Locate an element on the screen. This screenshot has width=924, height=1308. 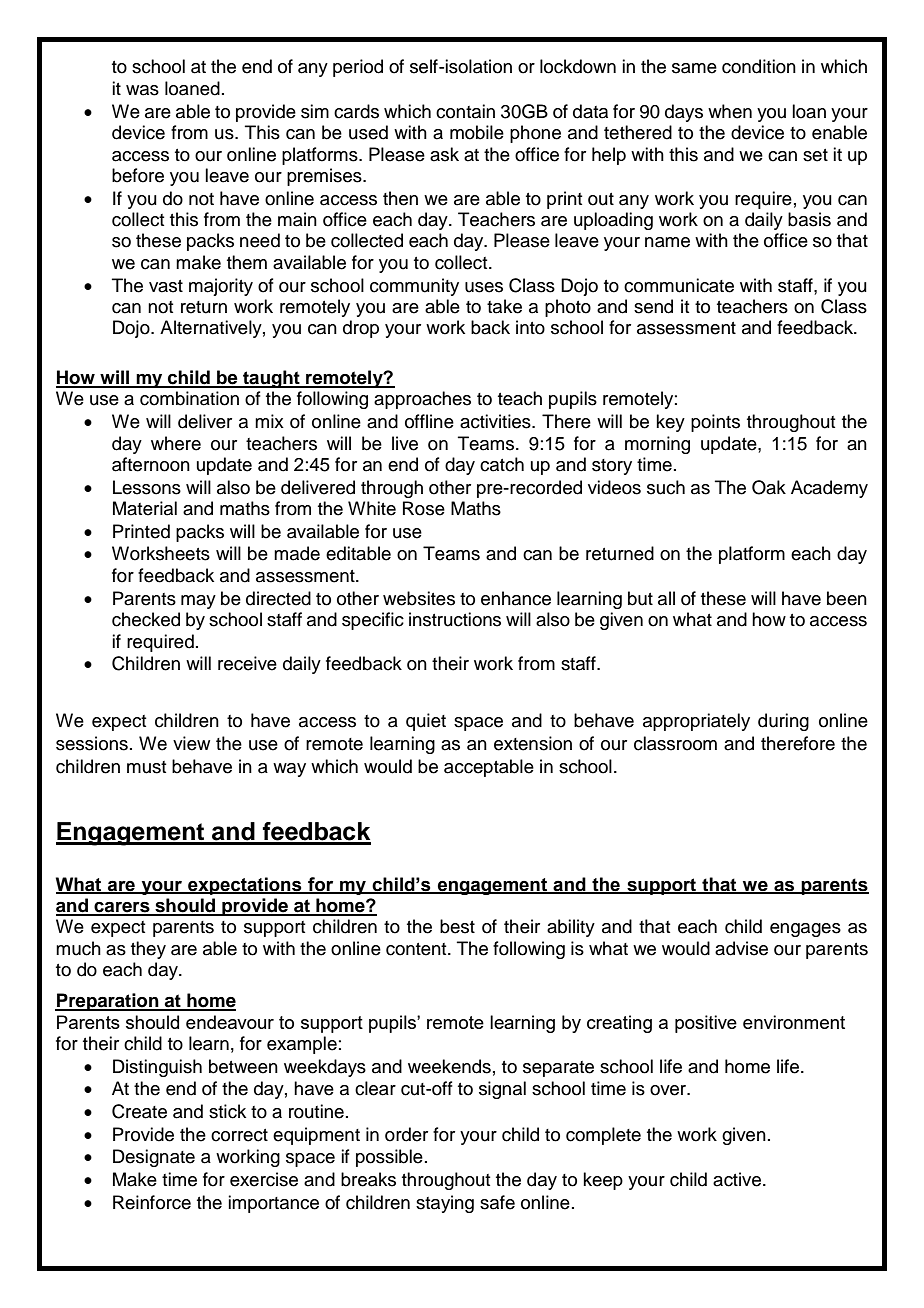
was is located at coordinates (142, 90).
